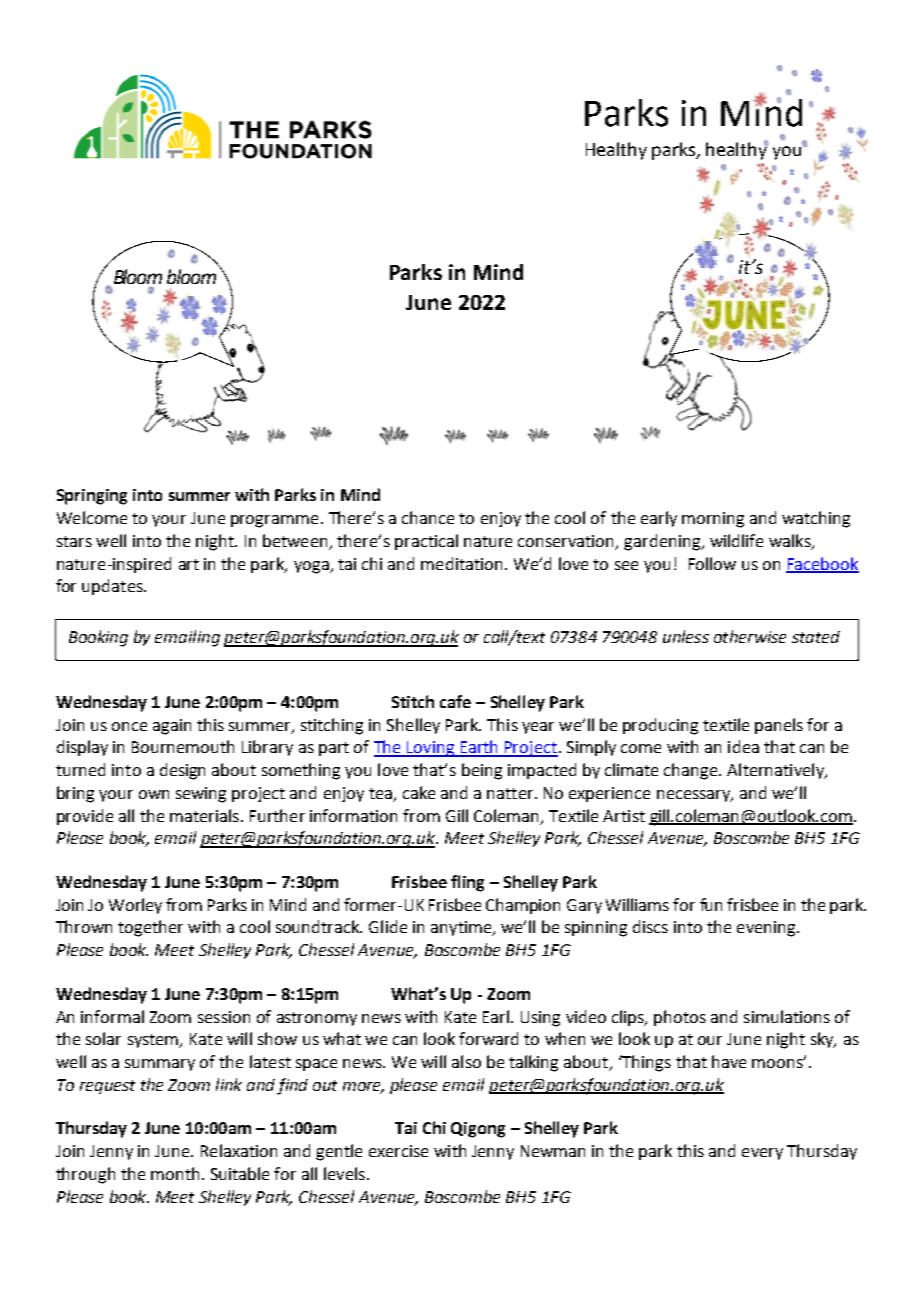 This document has width=924, height=1308. I want to click on Springing, so click(92, 497).
